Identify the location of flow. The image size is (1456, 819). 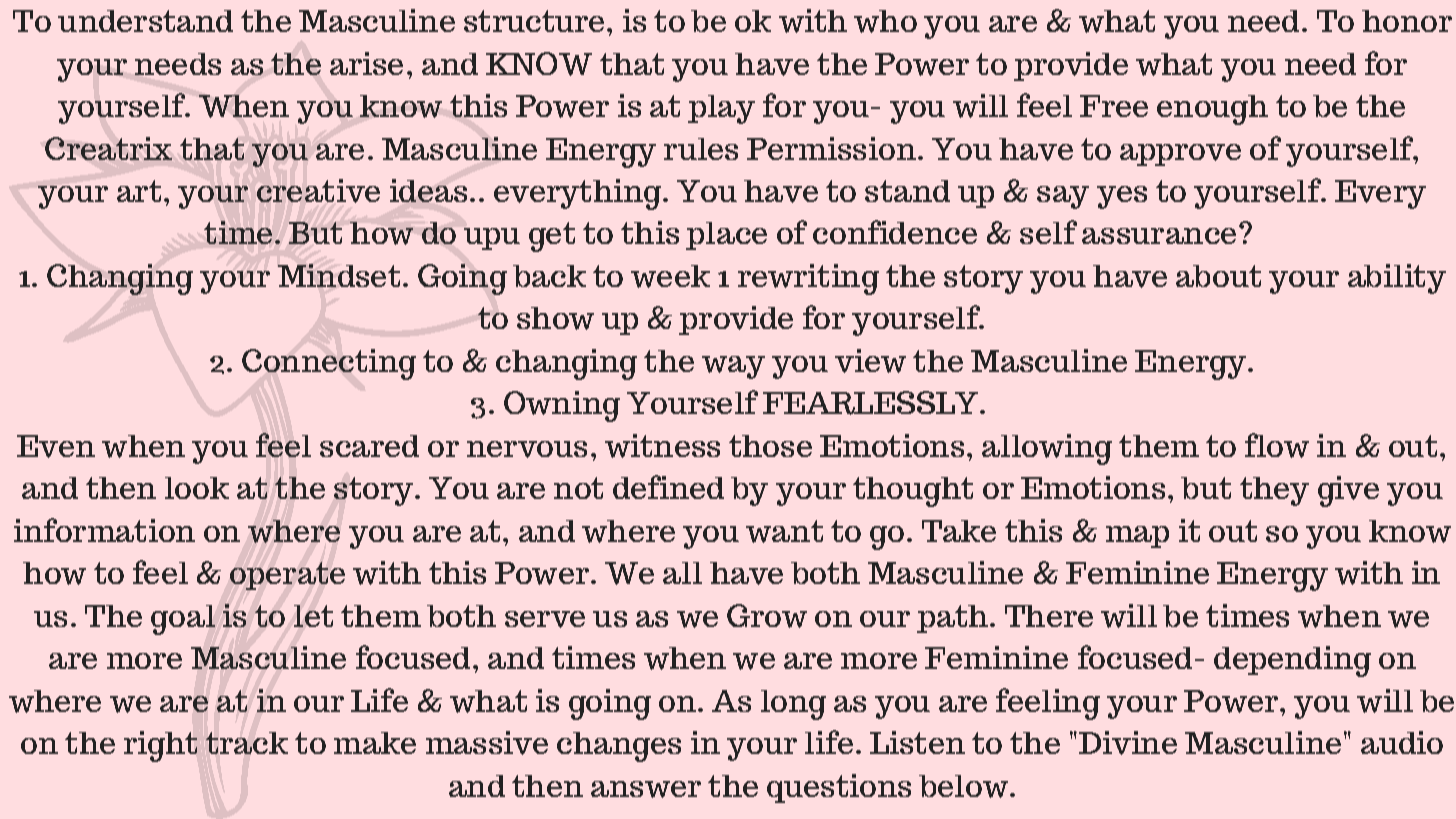
(1277, 445).
